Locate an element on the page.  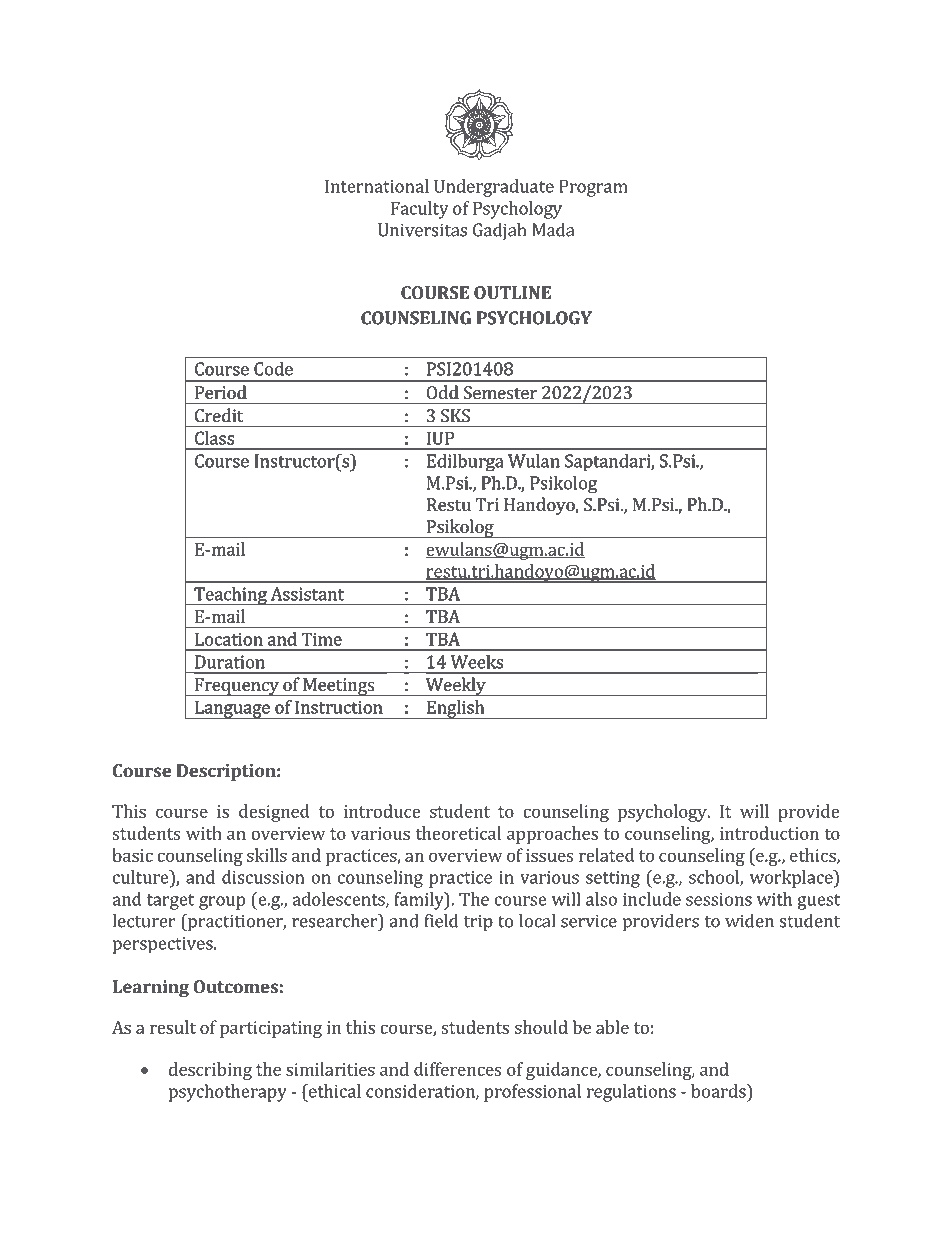
boards is located at coordinates (719, 1091).
